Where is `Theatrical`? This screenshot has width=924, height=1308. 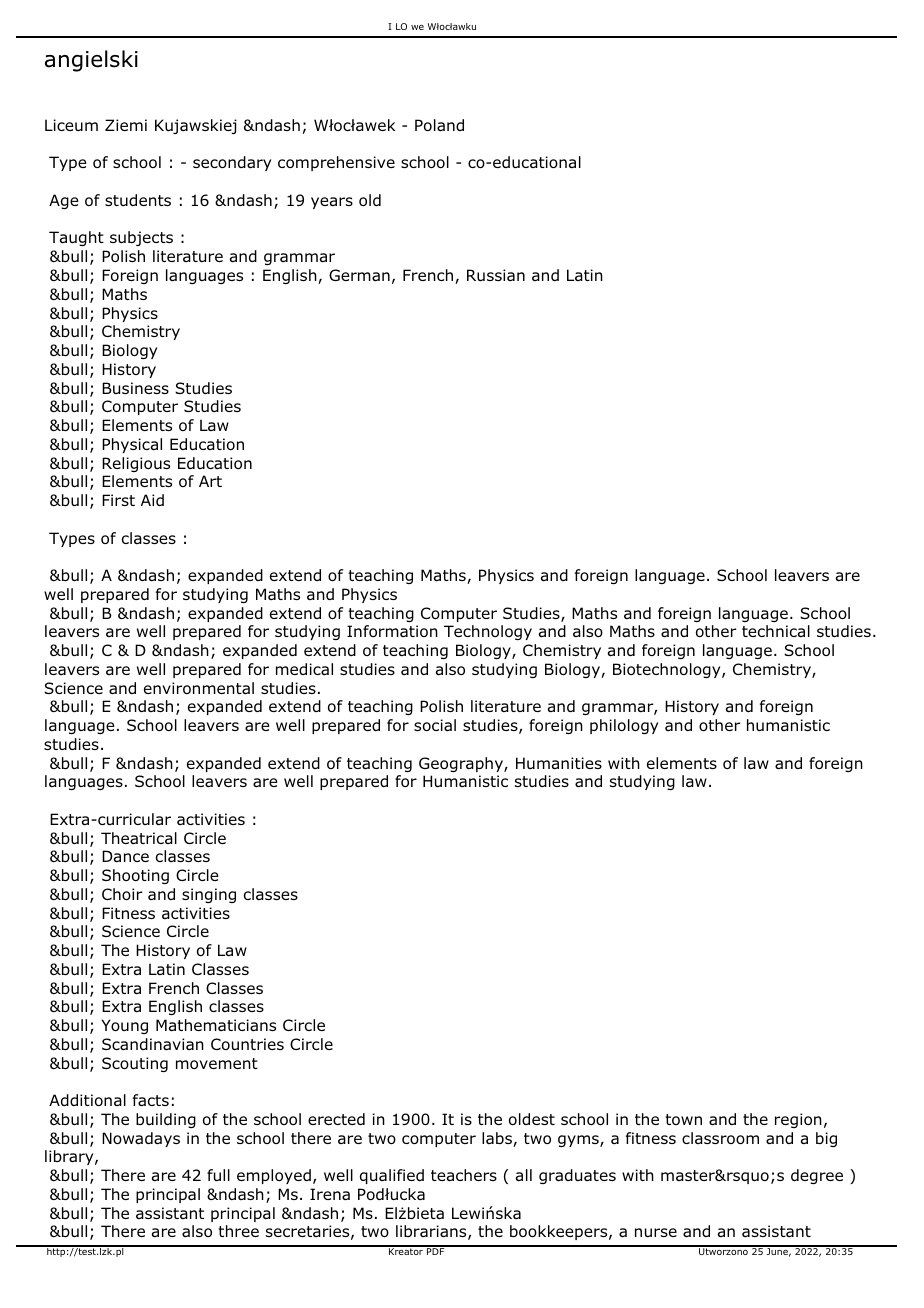 Theatrical is located at coordinates (139, 838).
